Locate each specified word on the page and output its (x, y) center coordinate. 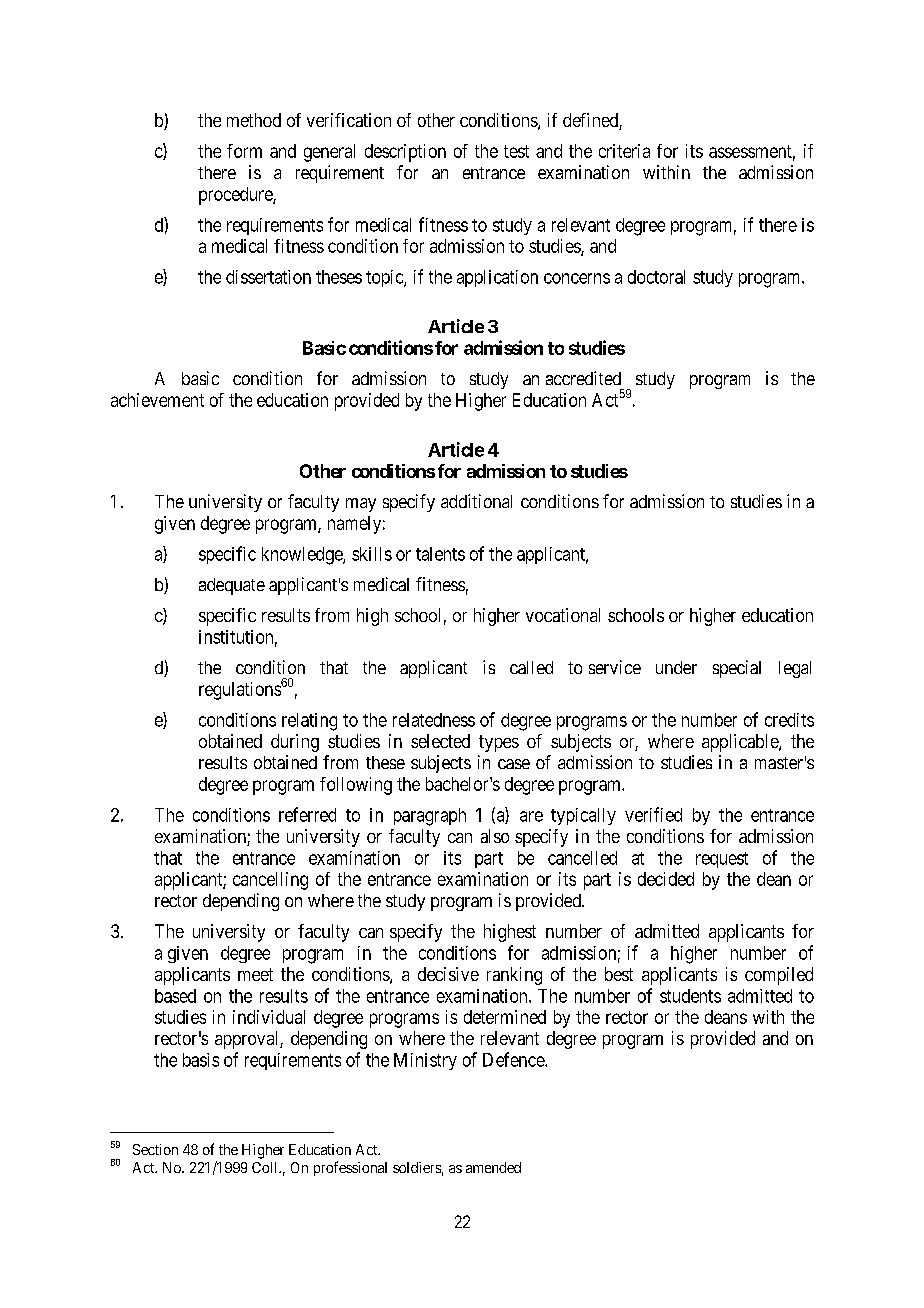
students (690, 996)
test (516, 151)
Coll (266, 1167)
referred (307, 814)
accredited (583, 378)
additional (476, 501)
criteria (624, 151)
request (722, 860)
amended (493, 1167)
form (244, 151)
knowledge (303, 556)
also (495, 836)
